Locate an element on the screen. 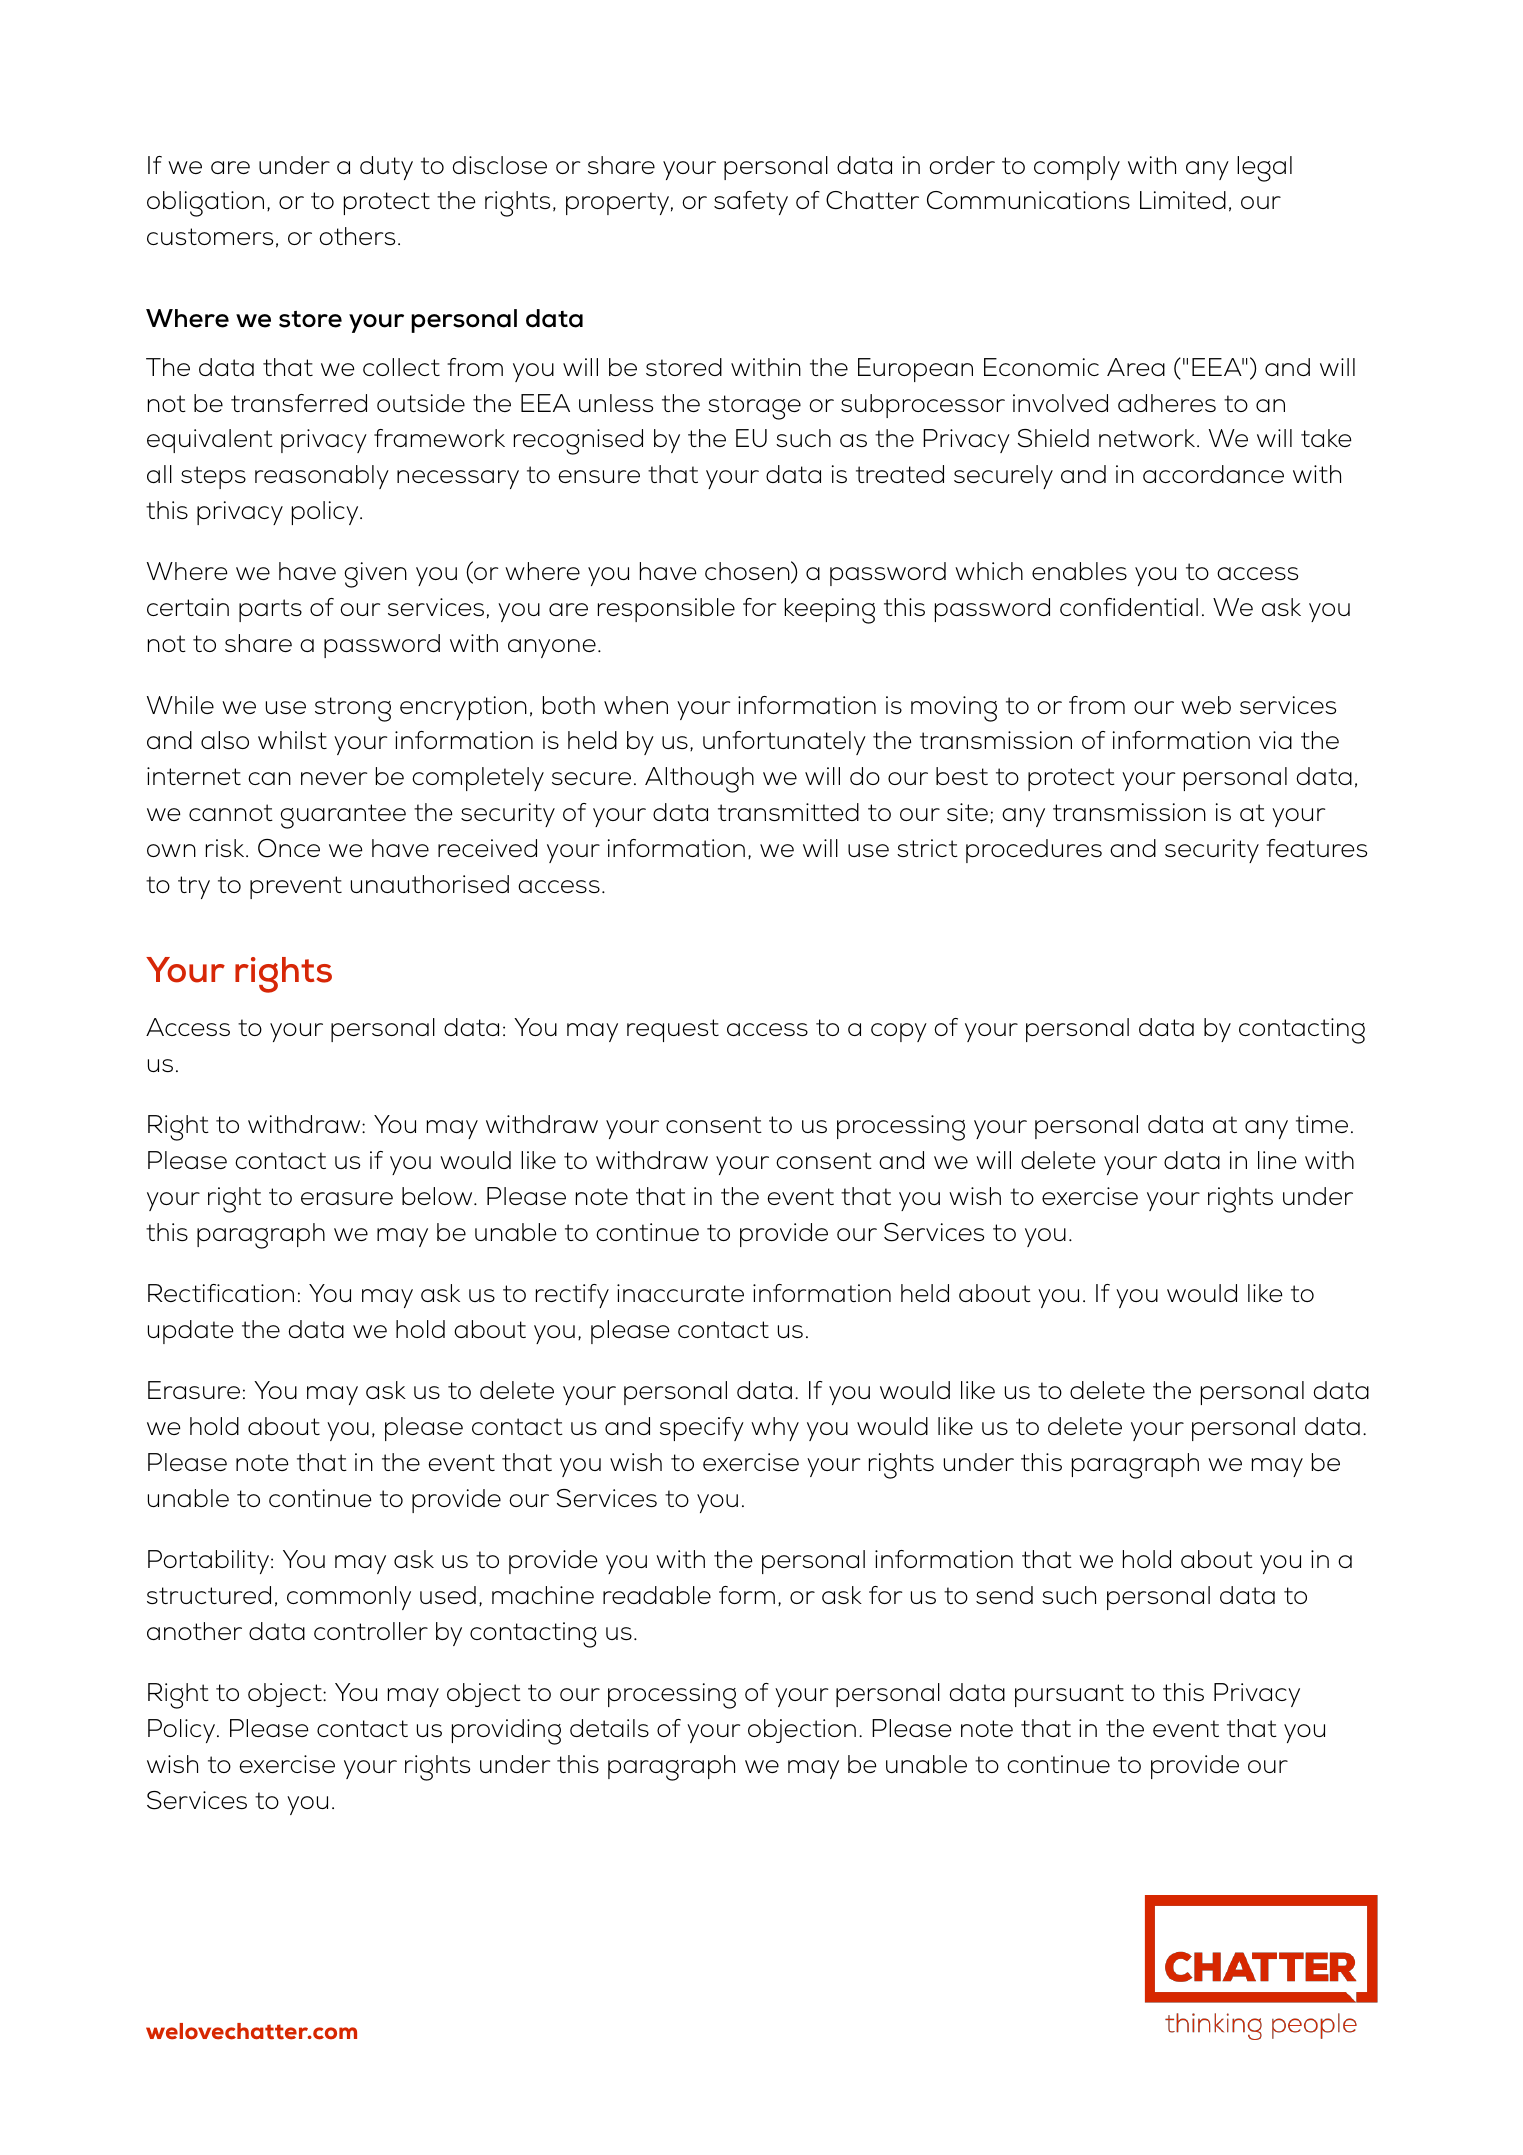 The image size is (1523, 2155). safety is located at coordinates (751, 203).
